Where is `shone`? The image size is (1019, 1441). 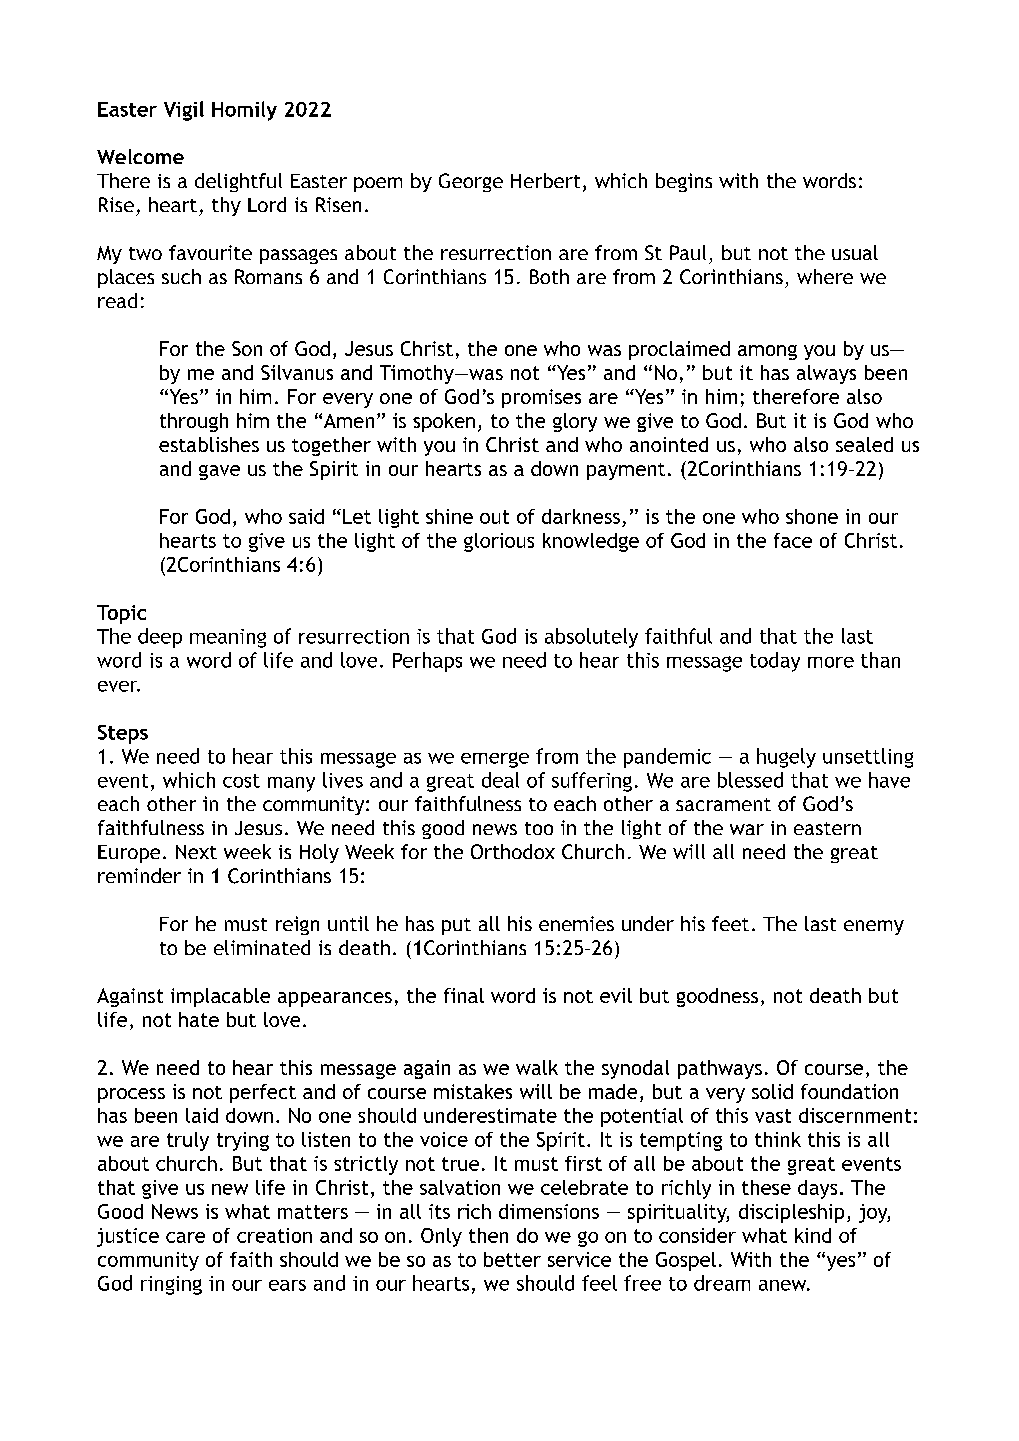
shone is located at coordinates (812, 516).
